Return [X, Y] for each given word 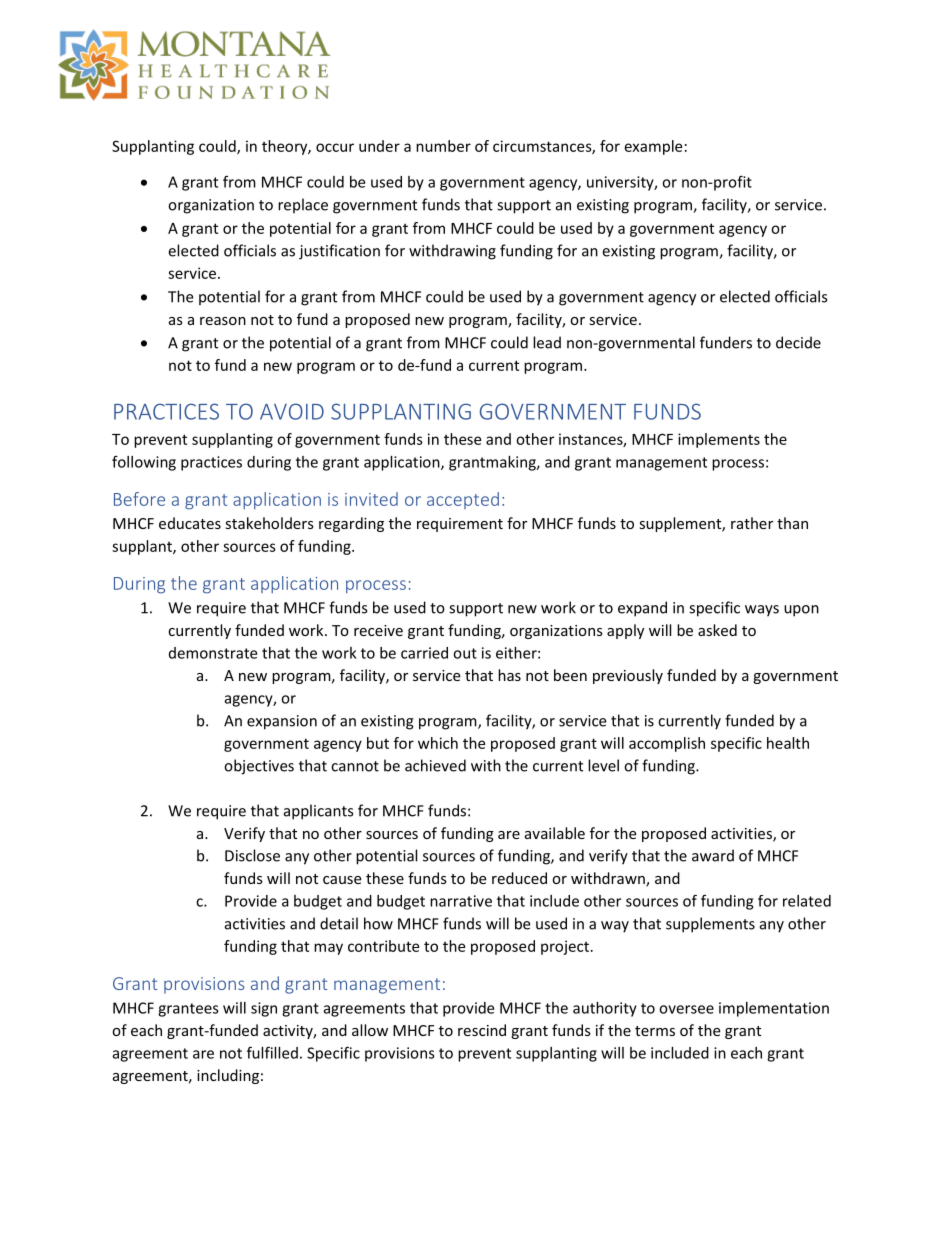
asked [717, 630]
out [465, 653]
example [653, 147]
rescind [482, 1030]
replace [303, 206]
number [443, 146]
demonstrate [213, 653]
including [228, 1076]
